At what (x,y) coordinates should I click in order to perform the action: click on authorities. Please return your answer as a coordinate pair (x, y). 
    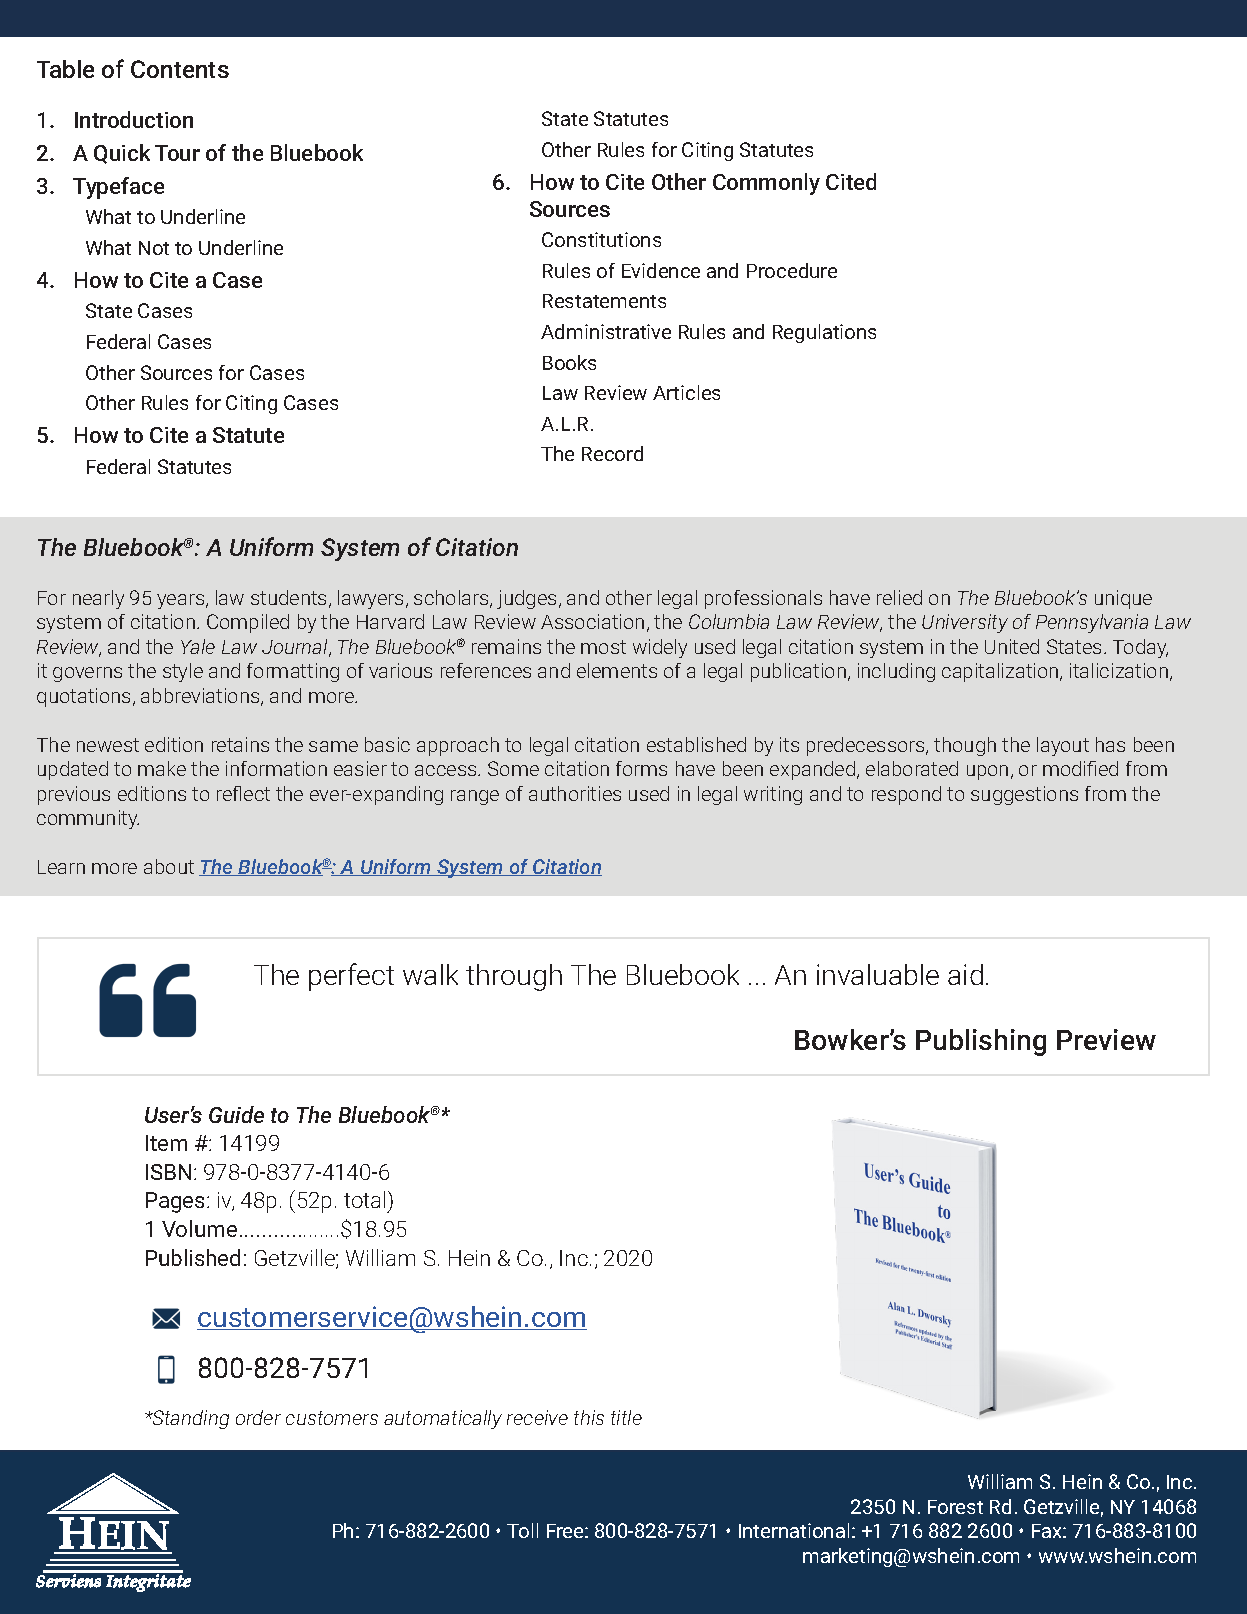
    Looking at the image, I should click on (575, 793).
